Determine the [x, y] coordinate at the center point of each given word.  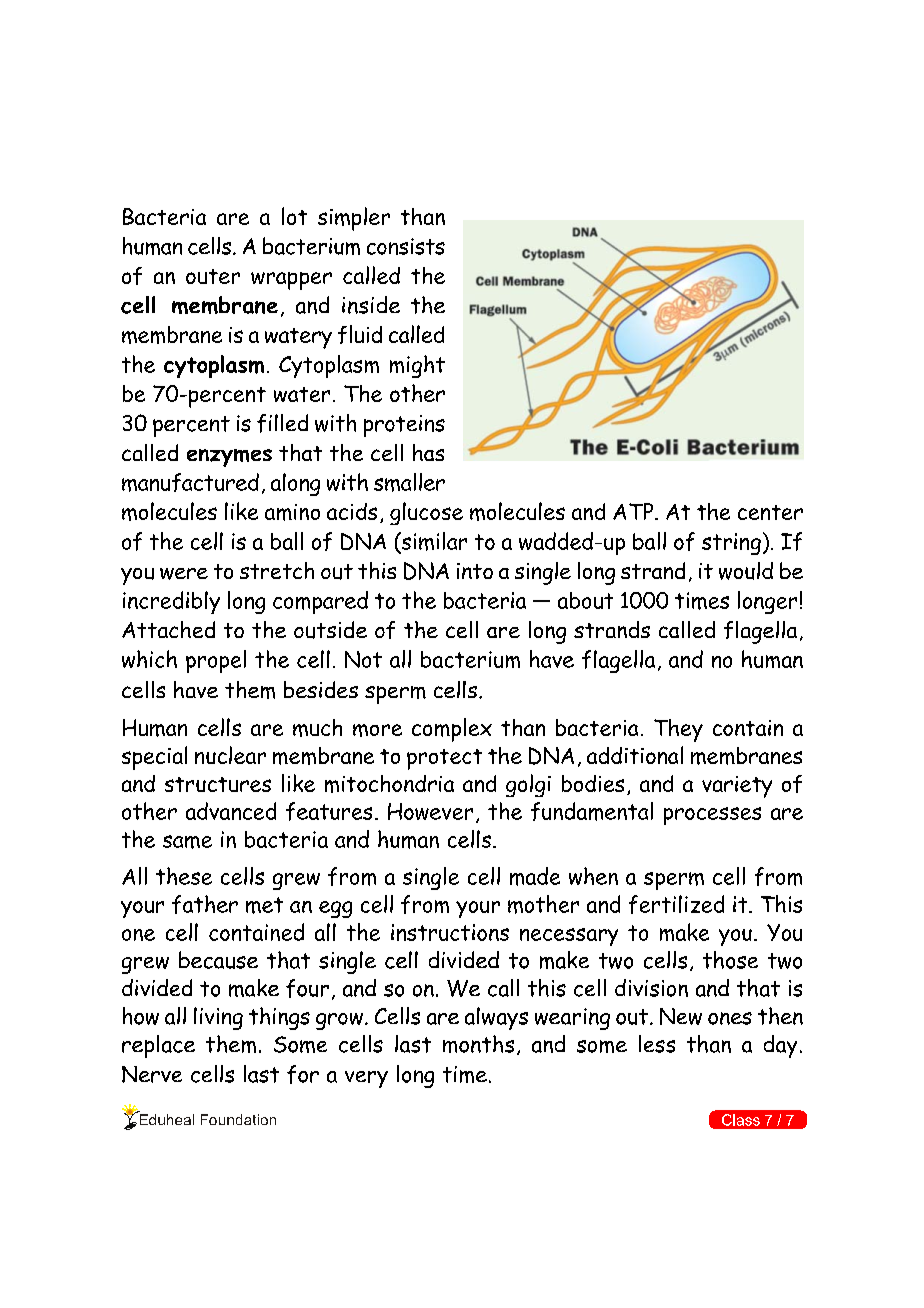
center [770, 512]
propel [216, 661]
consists [406, 246]
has [428, 452]
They [678, 730]
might [417, 366]
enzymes [229, 458]
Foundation [238, 1119]
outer [213, 276]
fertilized [676, 904]
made [535, 876]
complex [452, 730]
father [205, 904]
